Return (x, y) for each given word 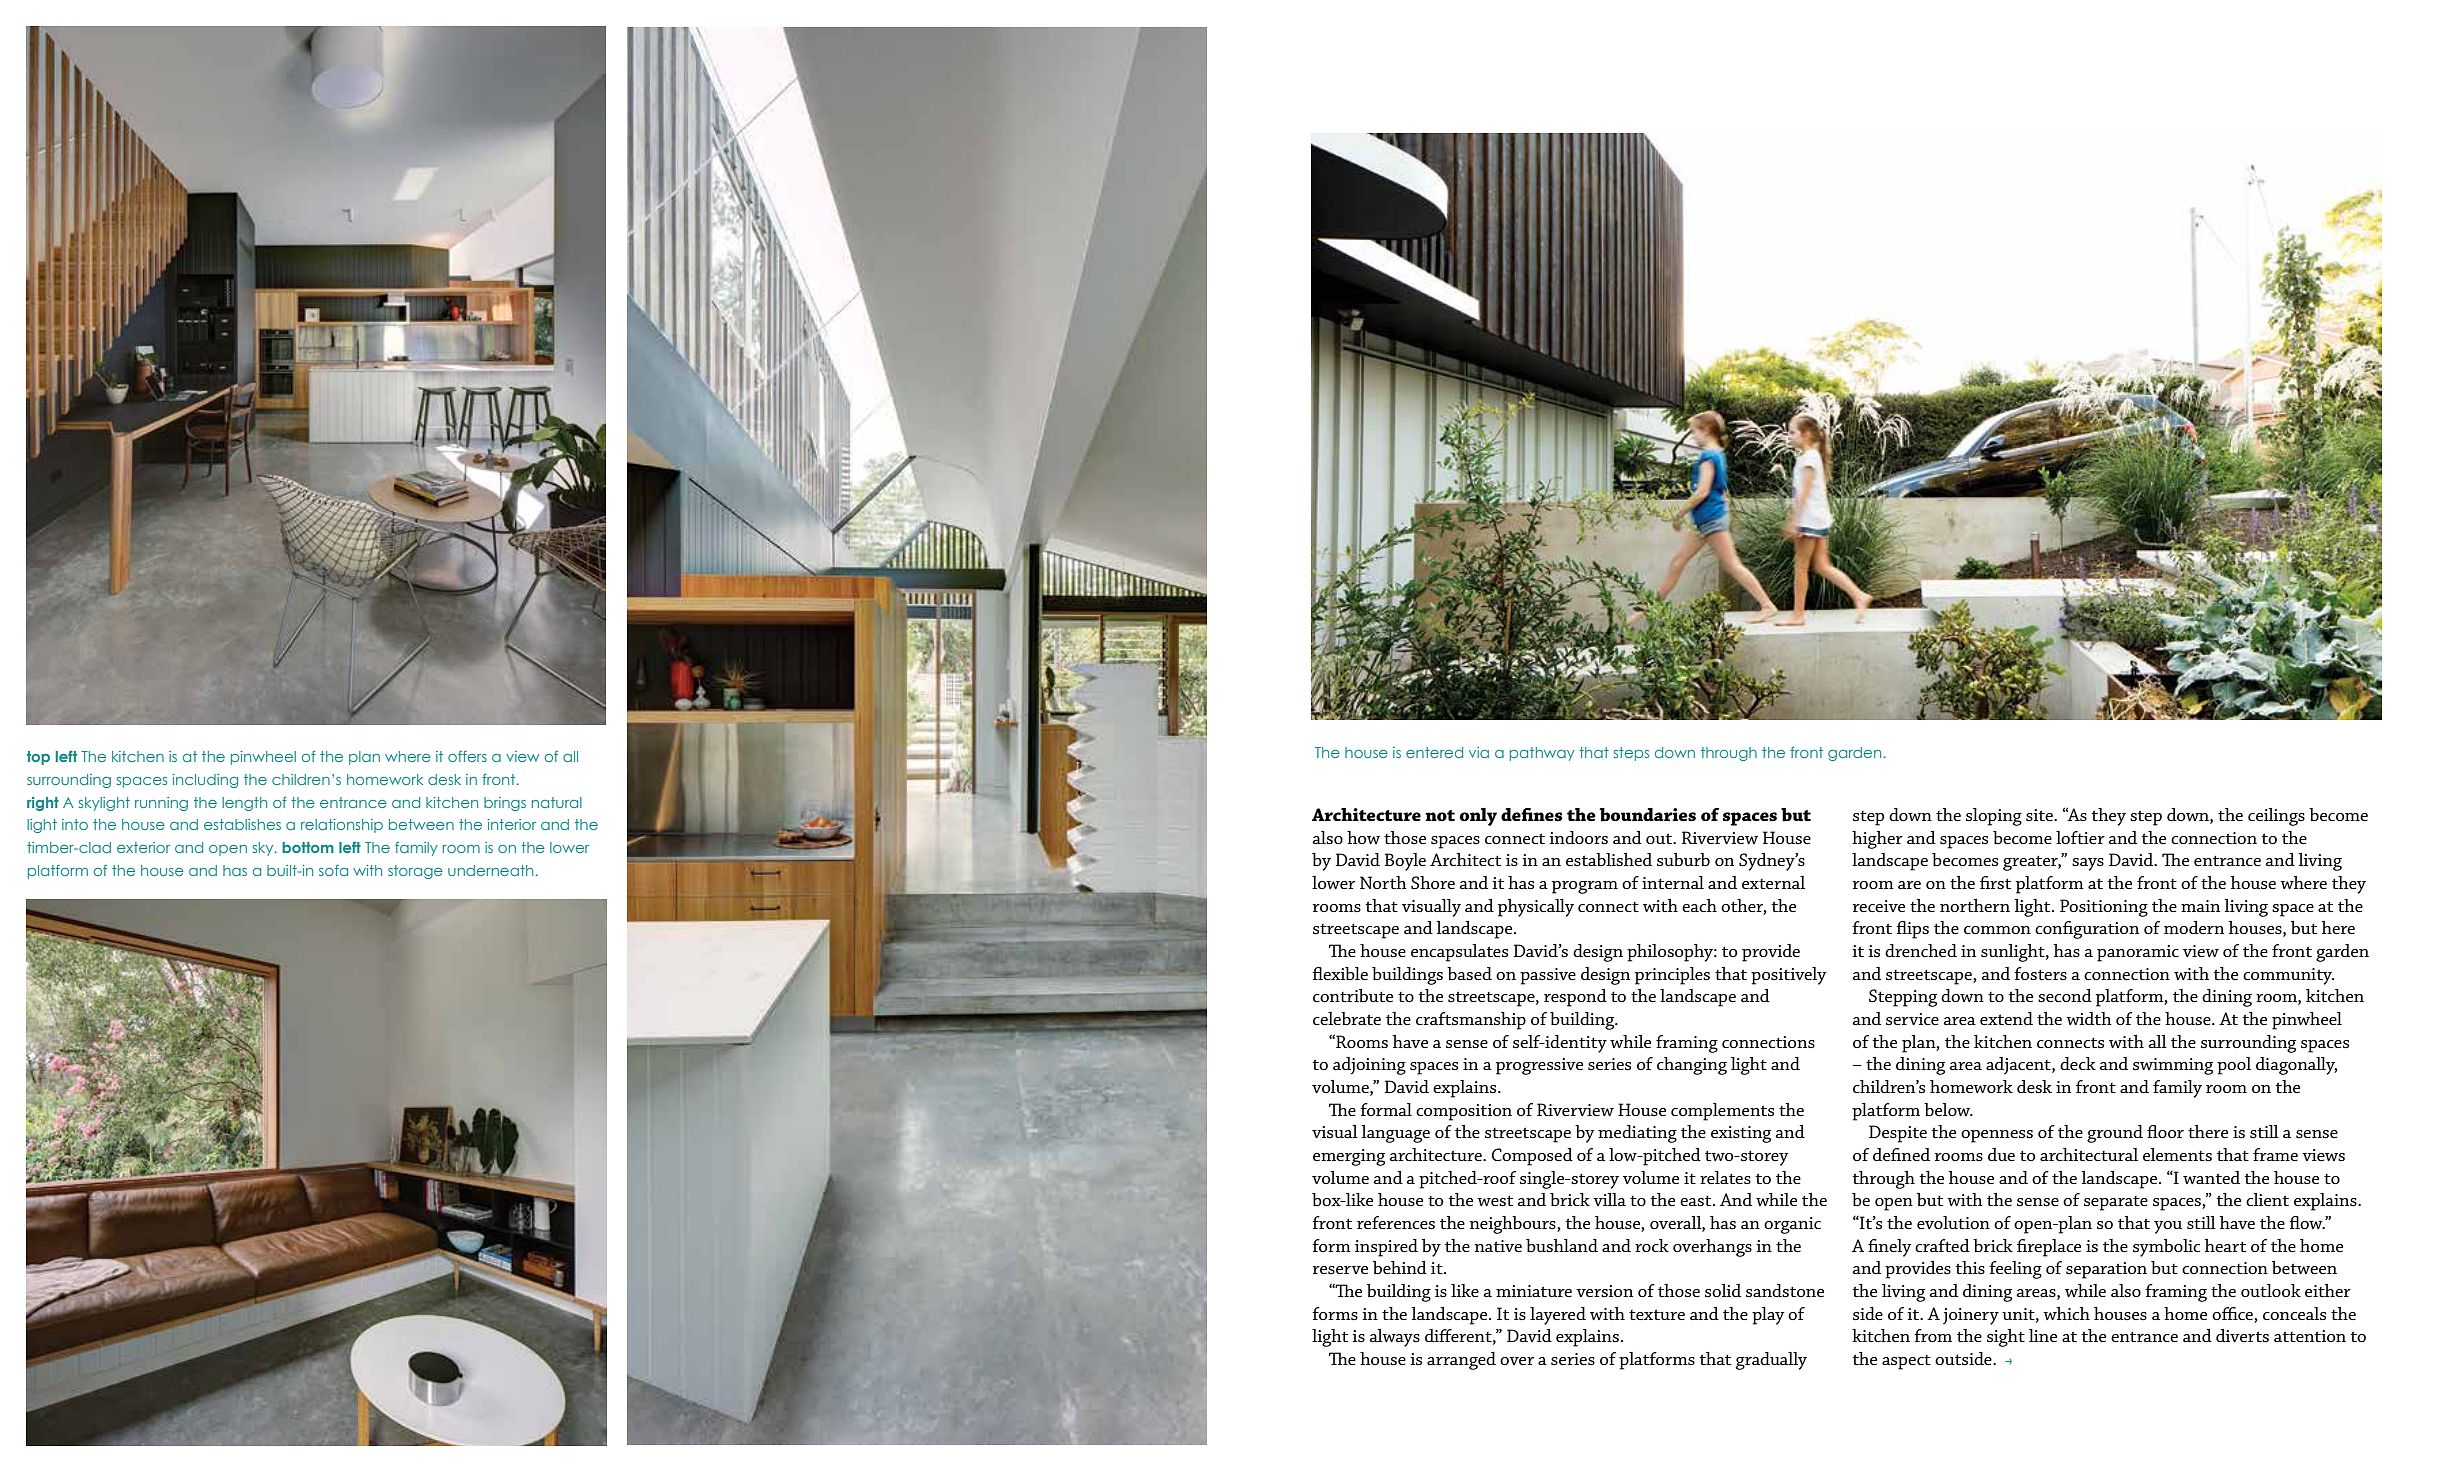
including (205, 781)
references (1396, 1222)
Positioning (2104, 908)
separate (2116, 1203)
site (2040, 815)
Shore (1433, 882)
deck (2078, 1063)
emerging (1349, 1157)
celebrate (1347, 1018)
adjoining (1369, 1066)
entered (1434, 752)
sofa (333, 870)
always (1394, 1338)
